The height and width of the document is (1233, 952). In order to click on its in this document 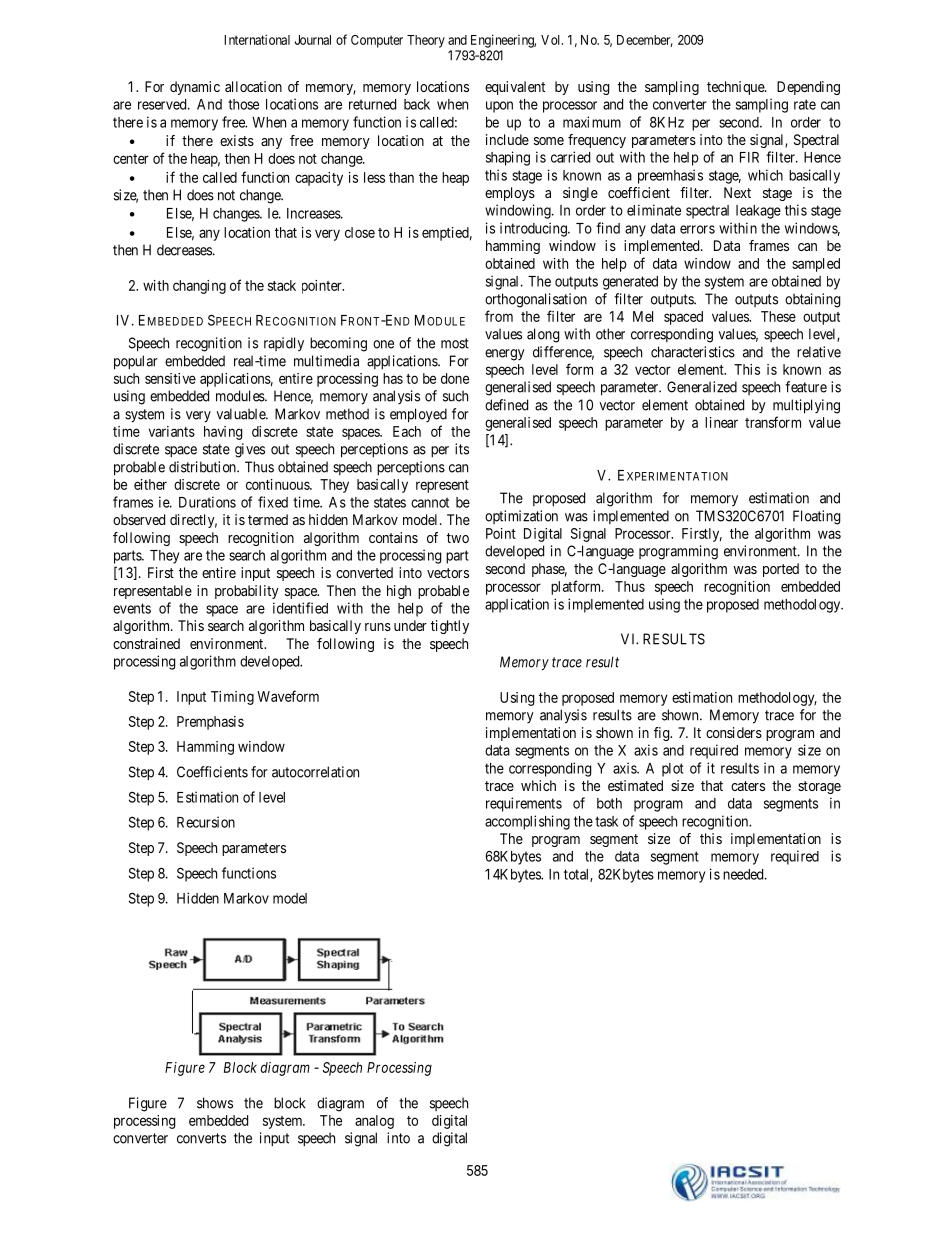, I will do `click(462, 449)`.
